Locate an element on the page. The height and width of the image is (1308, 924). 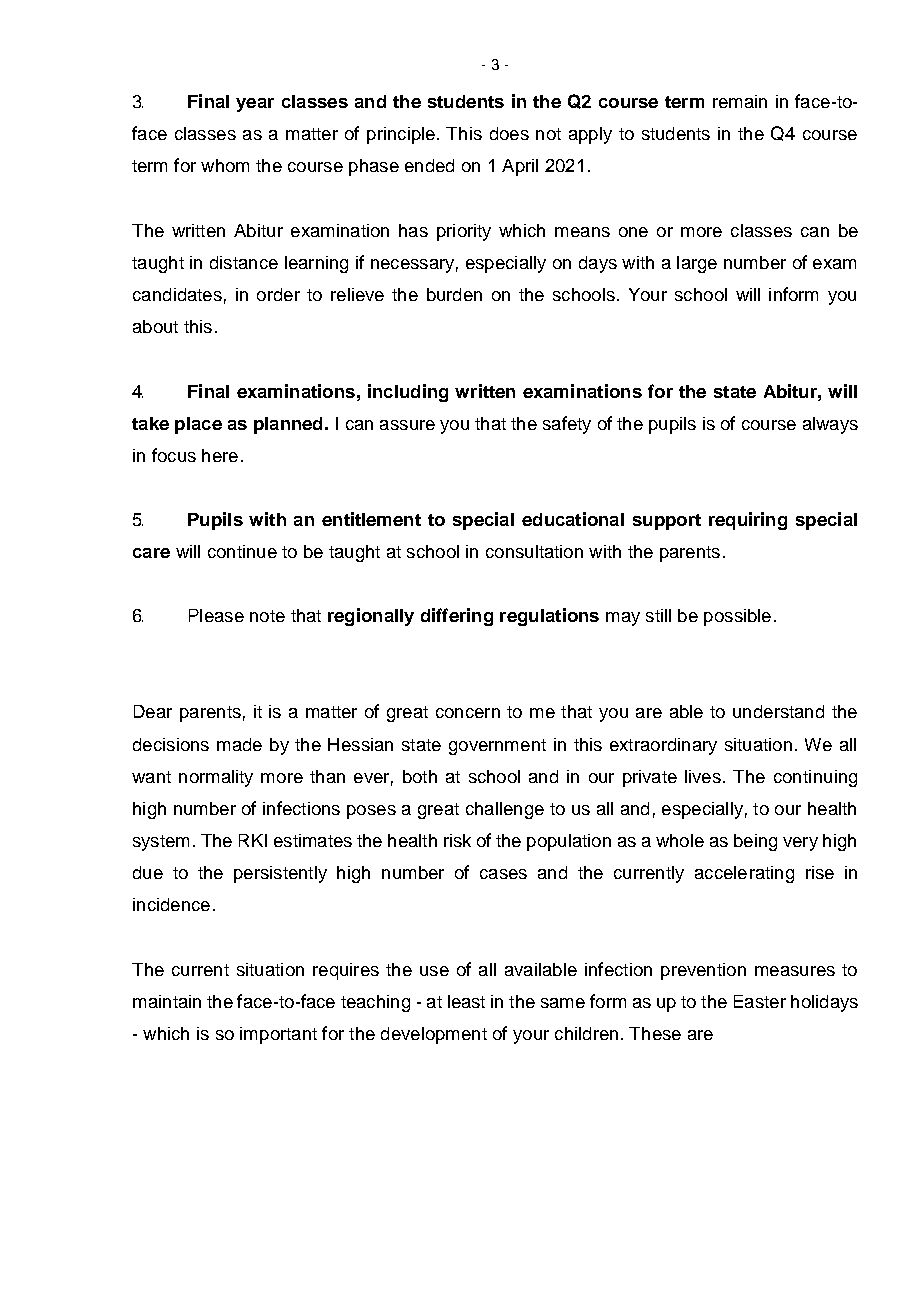
always is located at coordinates (830, 425).
